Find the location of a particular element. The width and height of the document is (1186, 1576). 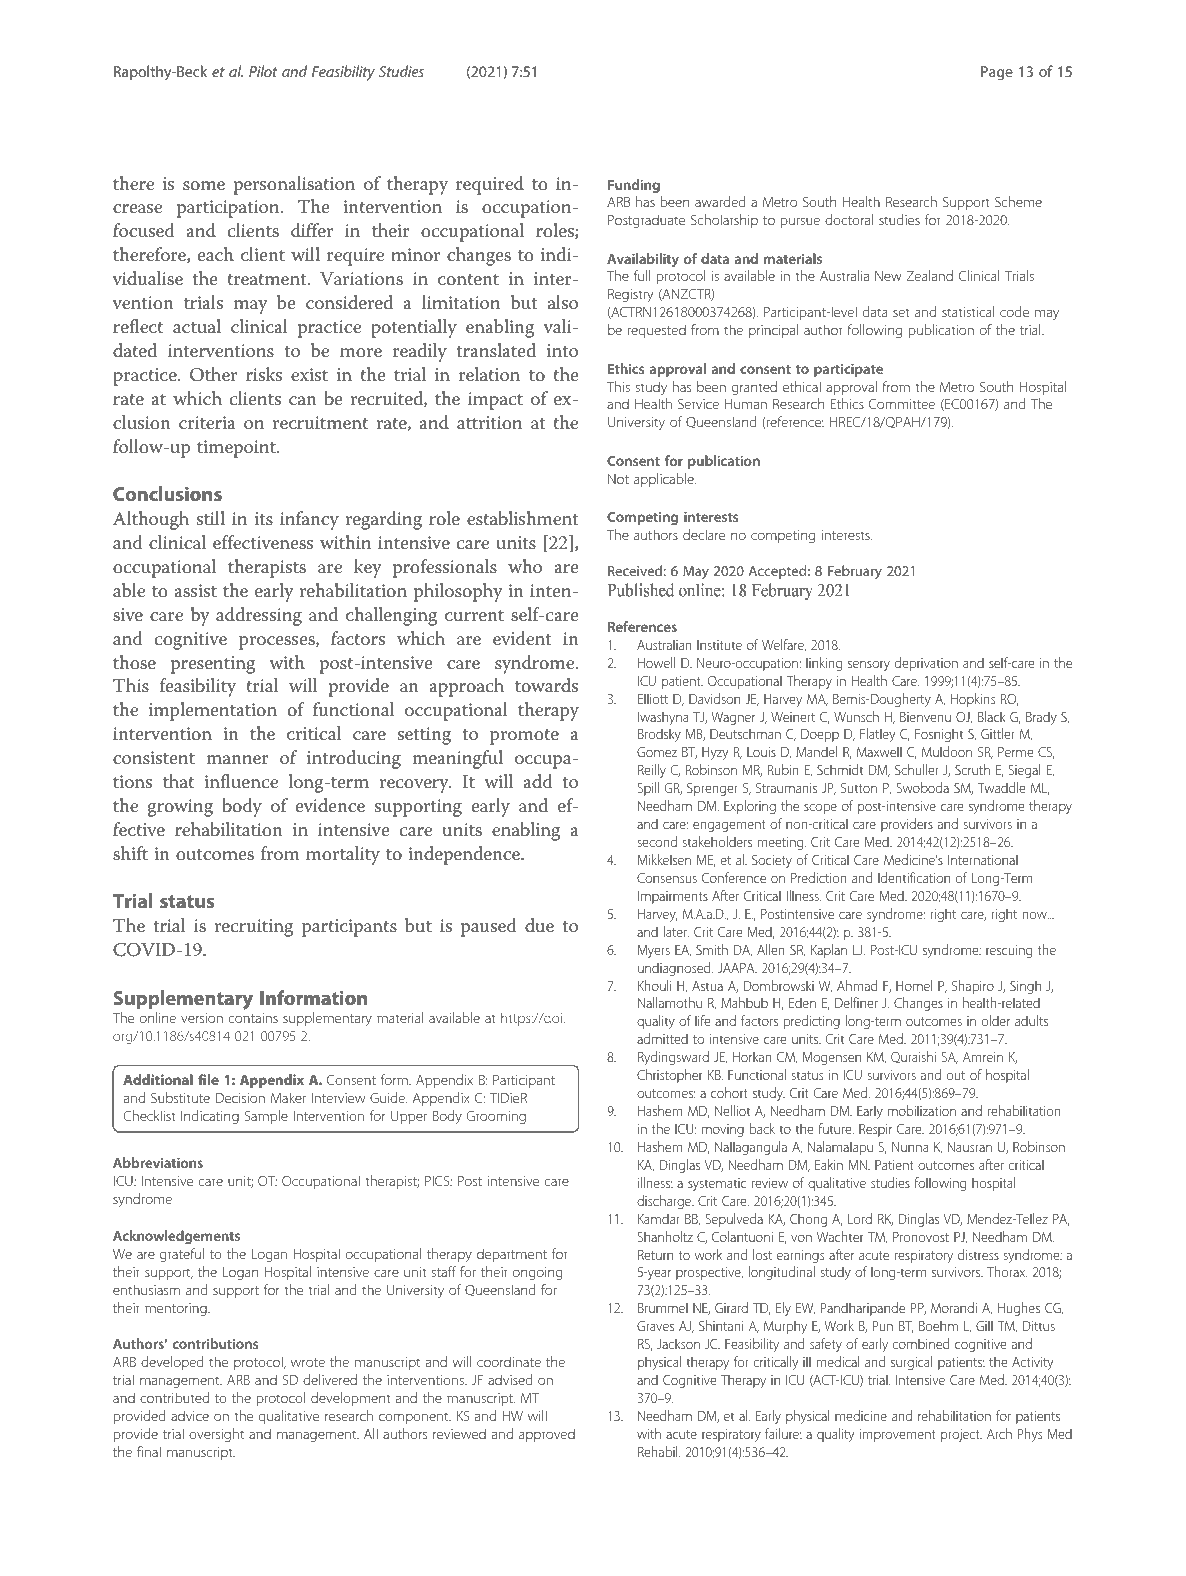

still is located at coordinates (211, 518).
